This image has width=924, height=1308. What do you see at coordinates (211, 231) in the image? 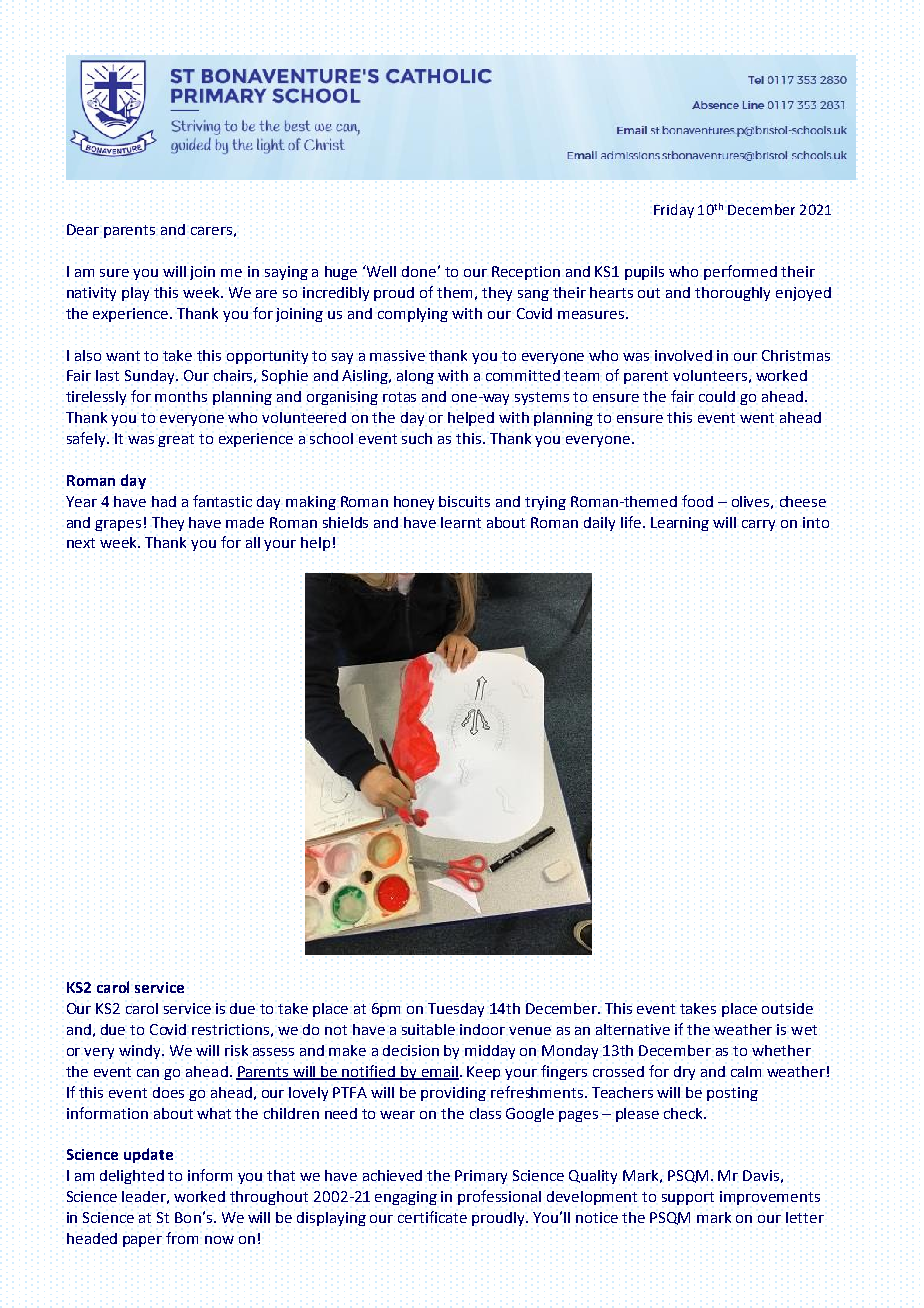
I see `carers` at bounding box center [211, 231].
